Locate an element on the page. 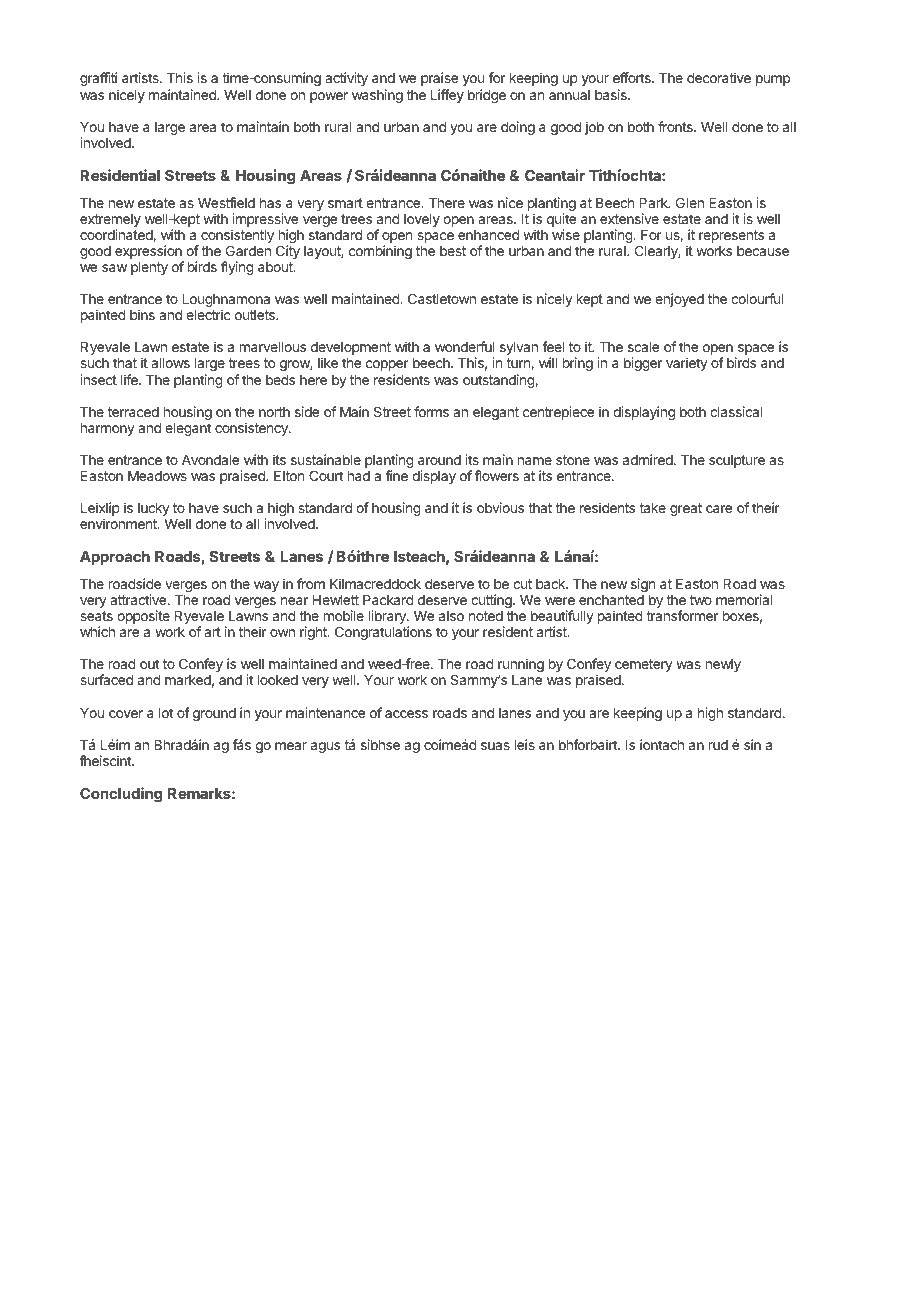  bridge is located at coordinates (487, 96).
